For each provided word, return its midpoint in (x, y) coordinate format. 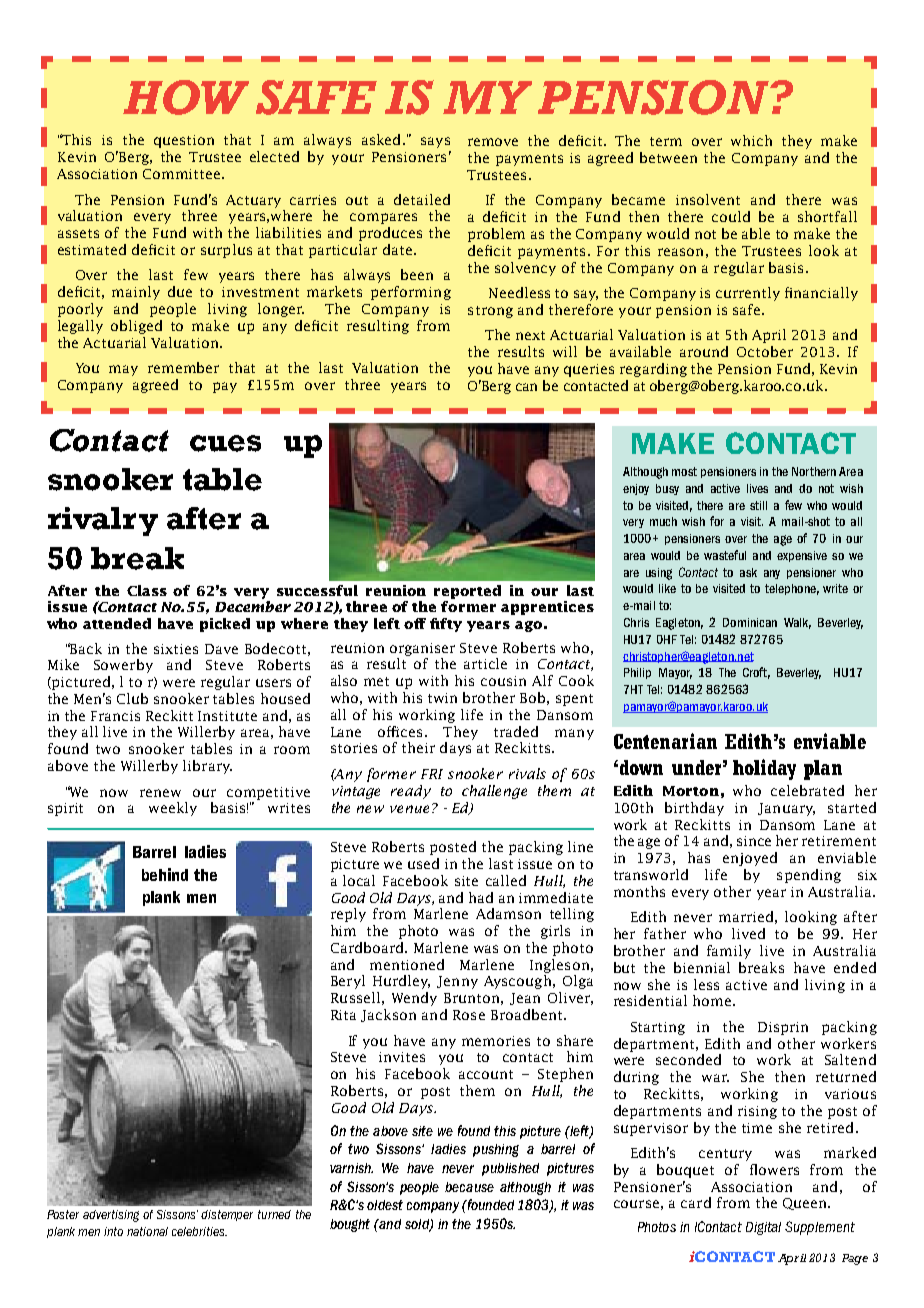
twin (442, 698)
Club (132, 698)
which (751, 140)
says (435, 142)
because (469, 1187)
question (184, 141)
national (147, 1231)
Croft (756, 673)
